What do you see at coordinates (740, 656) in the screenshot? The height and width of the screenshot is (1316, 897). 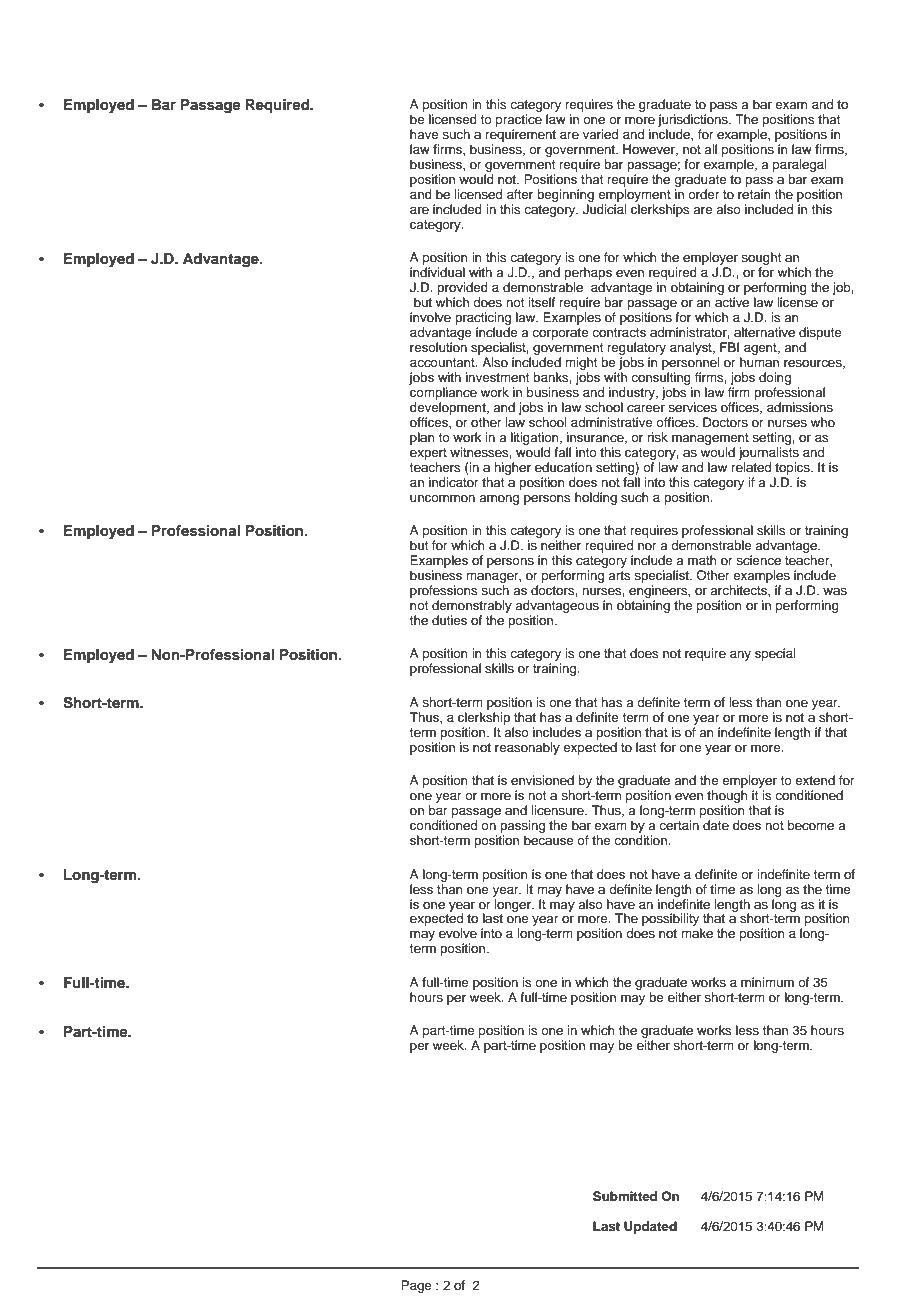 I see `any` at bounding box center [740, 656].
